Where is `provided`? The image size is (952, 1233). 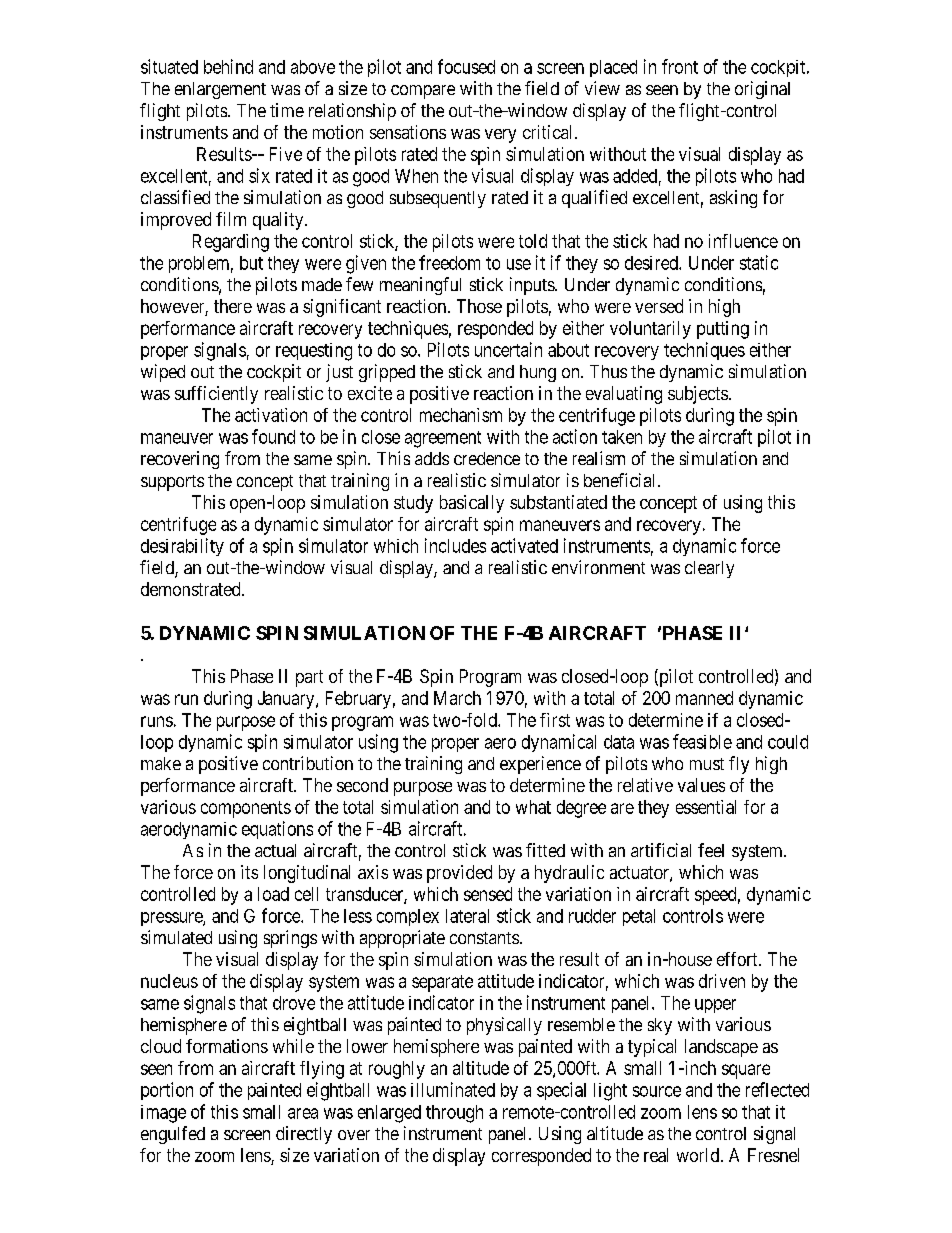
provided is located at coordinates (459, 874).
